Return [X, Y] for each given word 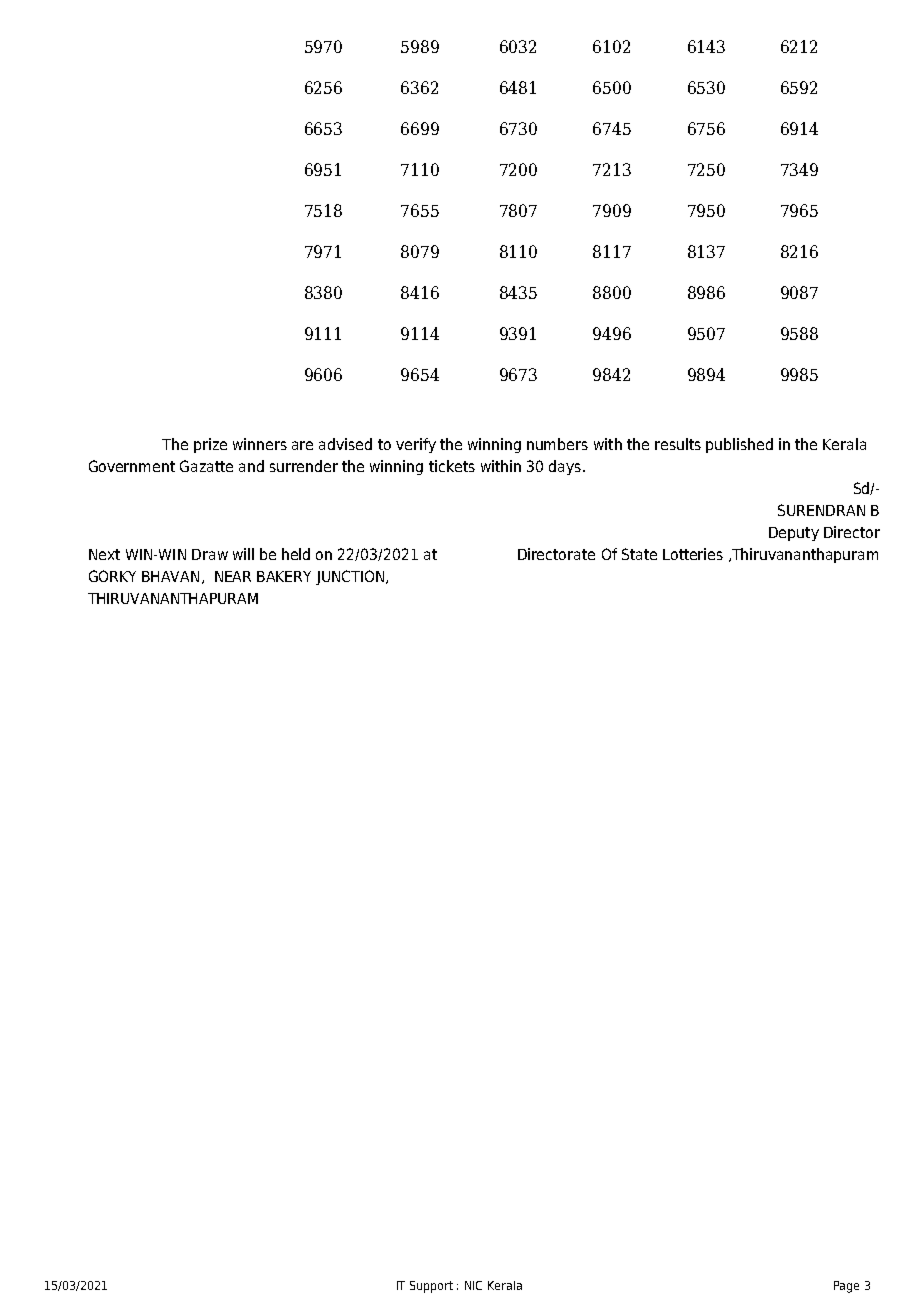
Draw [210, 554]
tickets [452, 466]
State [639, 554]
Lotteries [693, 554]
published [739, 445]
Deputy [794, 534]
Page [846, 1287]
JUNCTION [351, 577]
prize [210, 445]
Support [431, 1287]
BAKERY [284, 576]
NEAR [233, 576]
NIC [473, 1285]
